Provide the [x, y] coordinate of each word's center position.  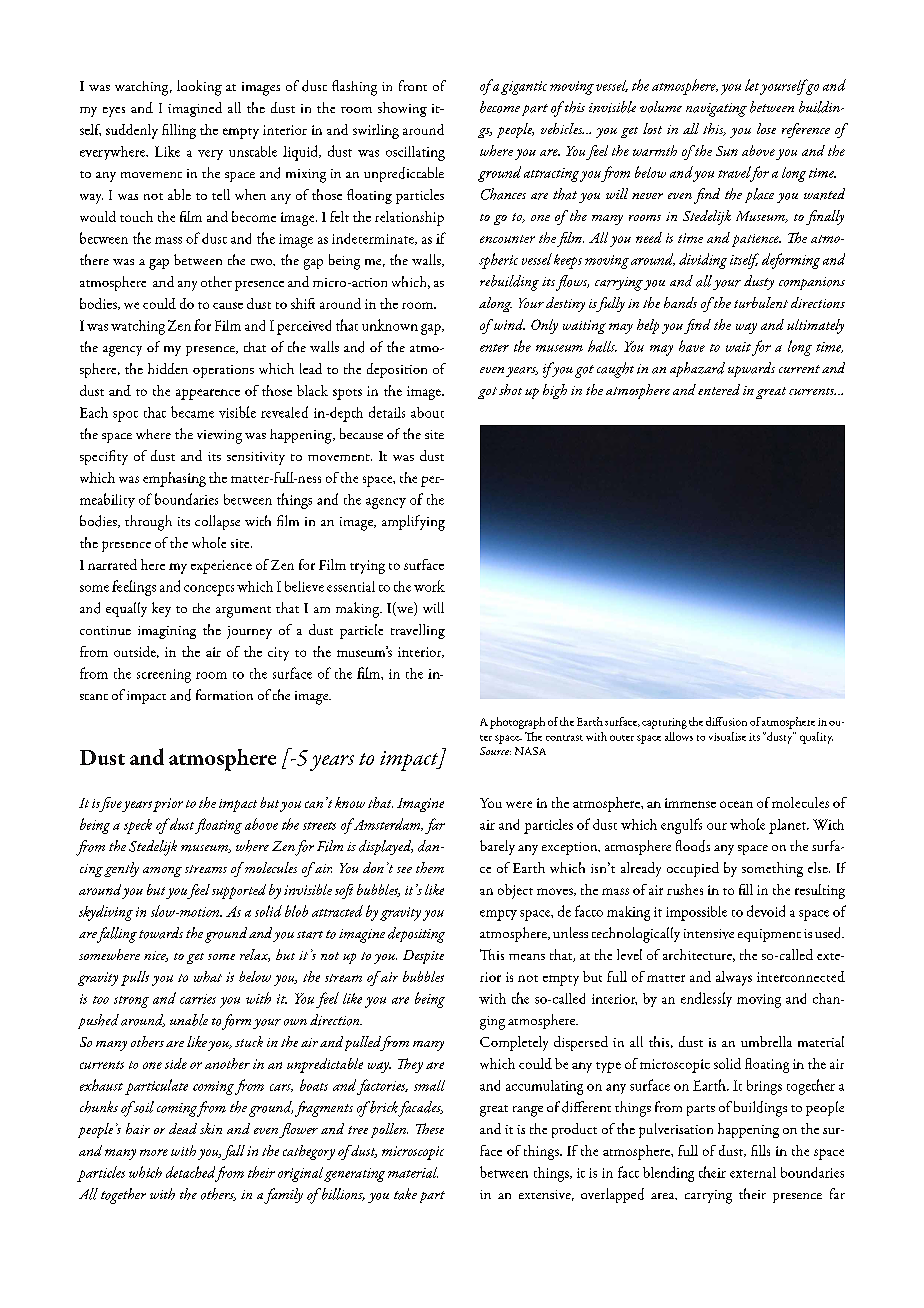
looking [199, 88]
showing [402, 109]
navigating [716, 110]
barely [497, 847]
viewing [219, 437]
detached [190, 1172]
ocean [736, 804]
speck [138, 826]
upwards [751, 369]
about [427, 412]
